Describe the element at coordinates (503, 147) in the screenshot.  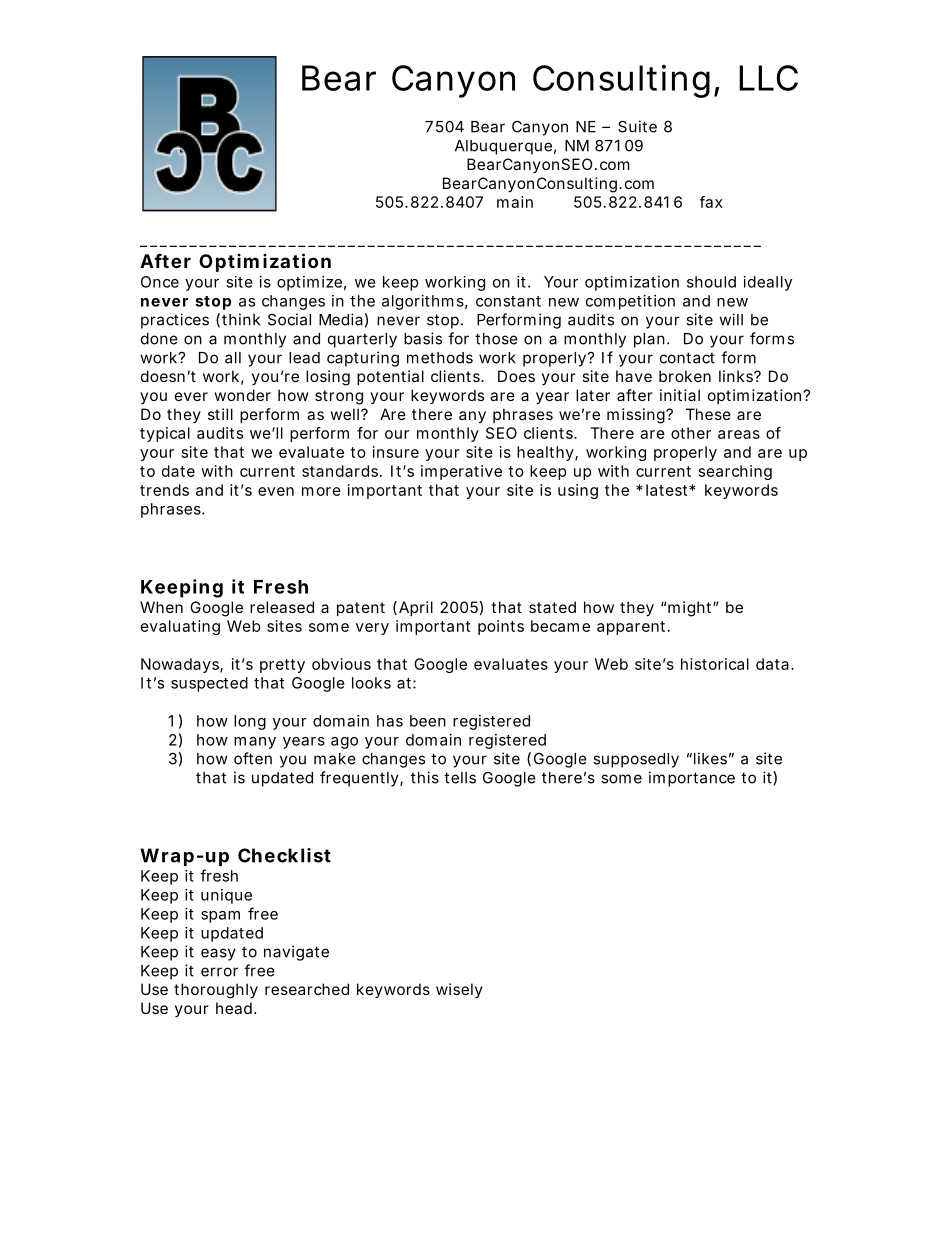
I see `Albuquerque` at that location.
